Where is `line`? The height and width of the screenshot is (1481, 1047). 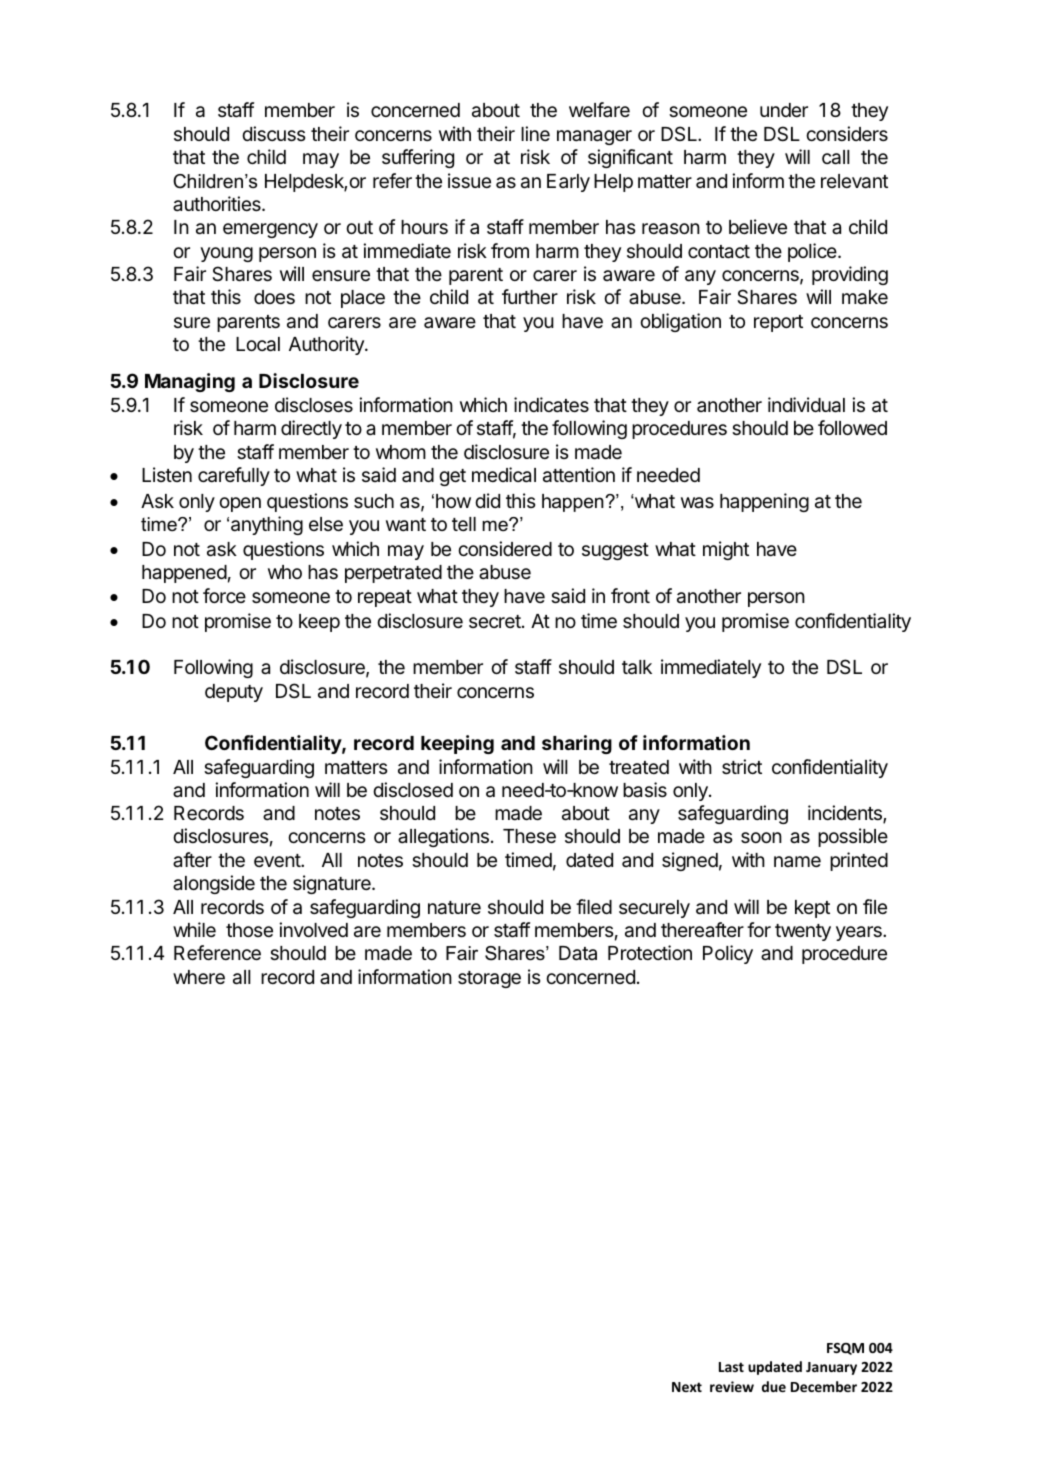 line is located at coordinates (535, 133).
